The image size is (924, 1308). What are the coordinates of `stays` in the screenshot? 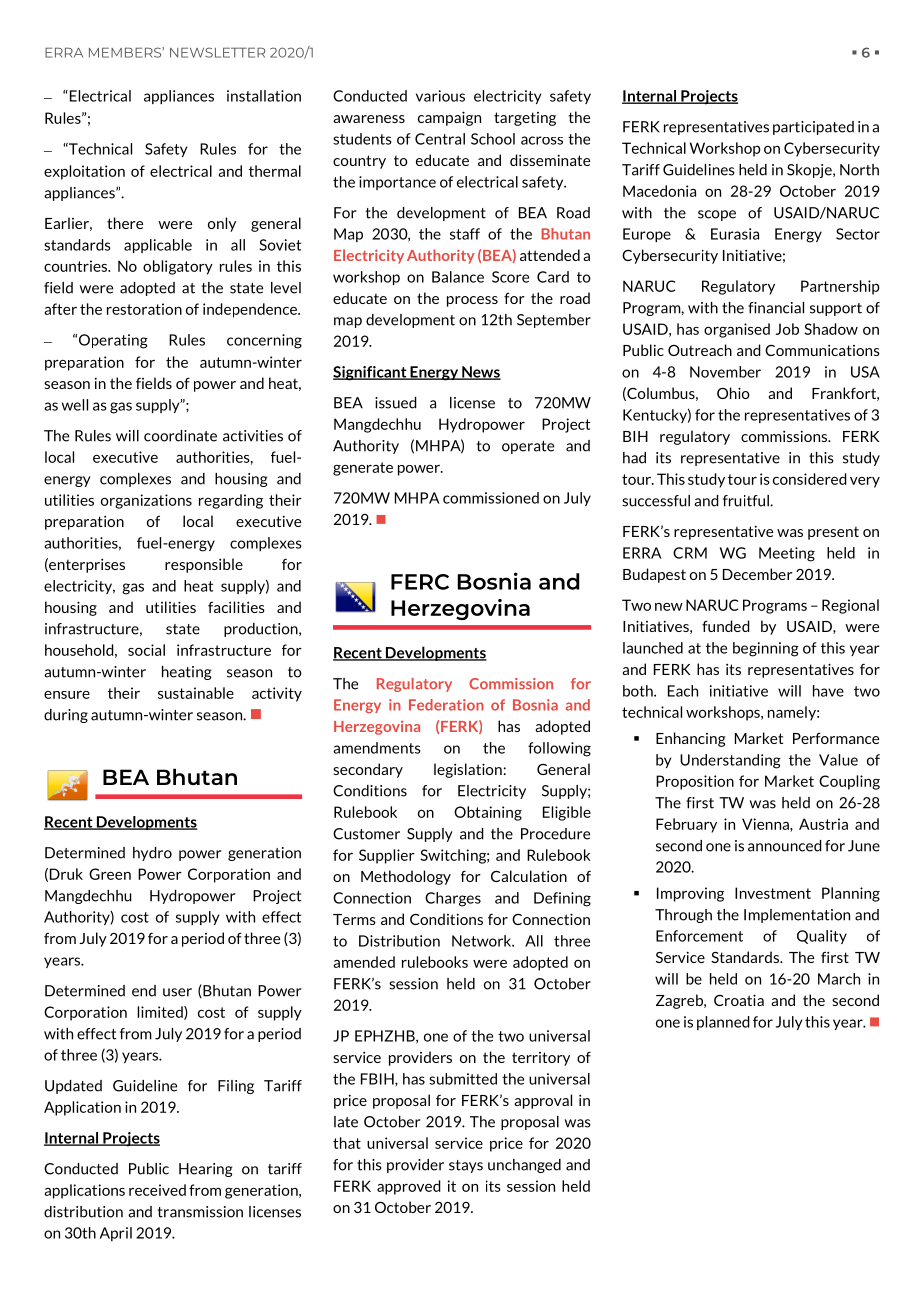 It's located at (466, 1166).
